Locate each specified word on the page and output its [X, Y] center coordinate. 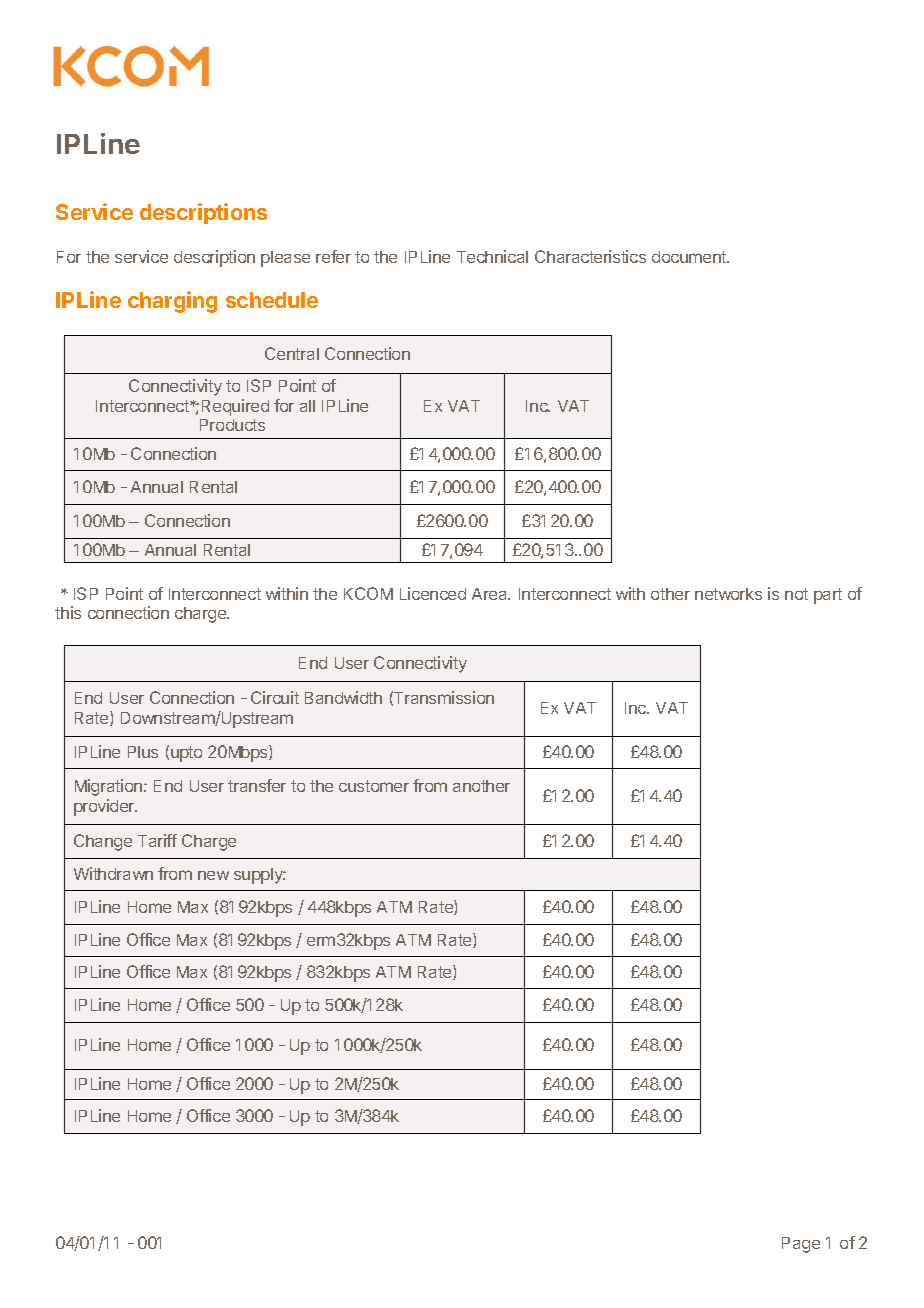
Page [801, 1245]
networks [728, 594]
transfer [257, 785]
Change [103, 842]
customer [374, 786]
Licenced [433, 593]
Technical [492, 256]
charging [172, 302]
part [828, 596]
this [68, 612]
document [690, 257]
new [213, 875]
